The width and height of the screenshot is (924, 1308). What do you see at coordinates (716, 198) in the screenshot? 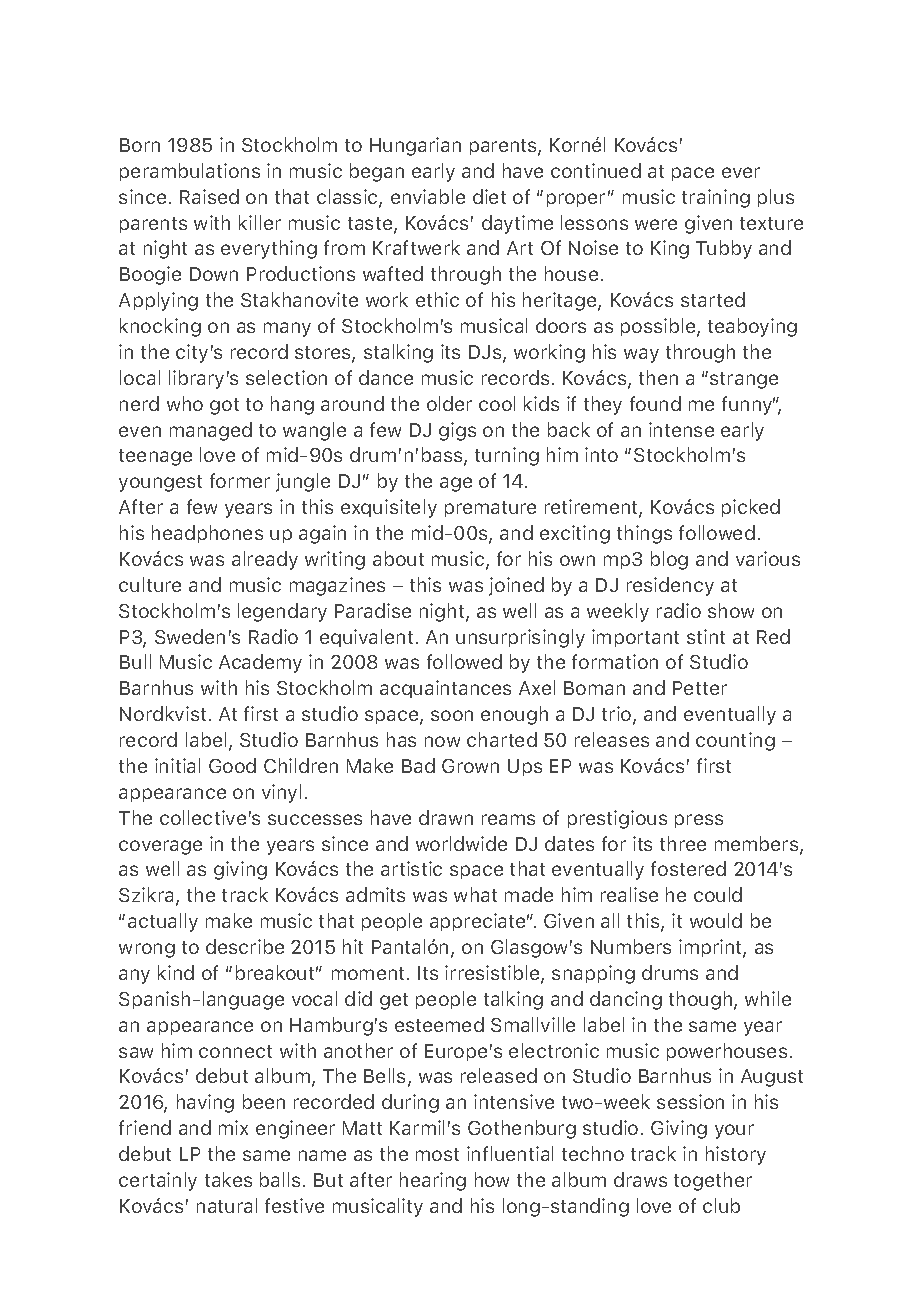
I see `training` at bounding box center [716, 198].
